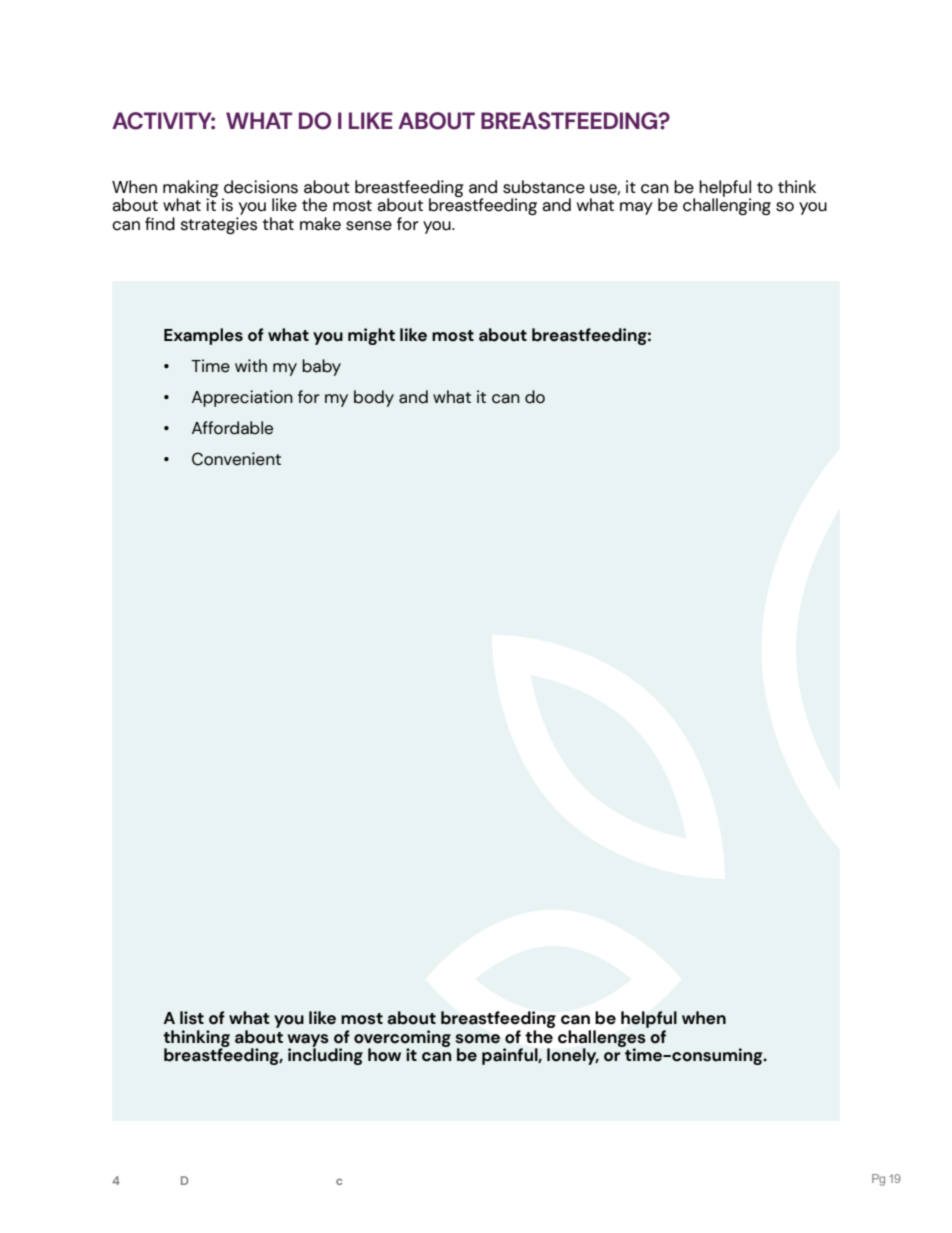 The height and width of the document is (1233, 952). Describe the element at coordinates (477, 1039) in the document. I see `some` at that location.
